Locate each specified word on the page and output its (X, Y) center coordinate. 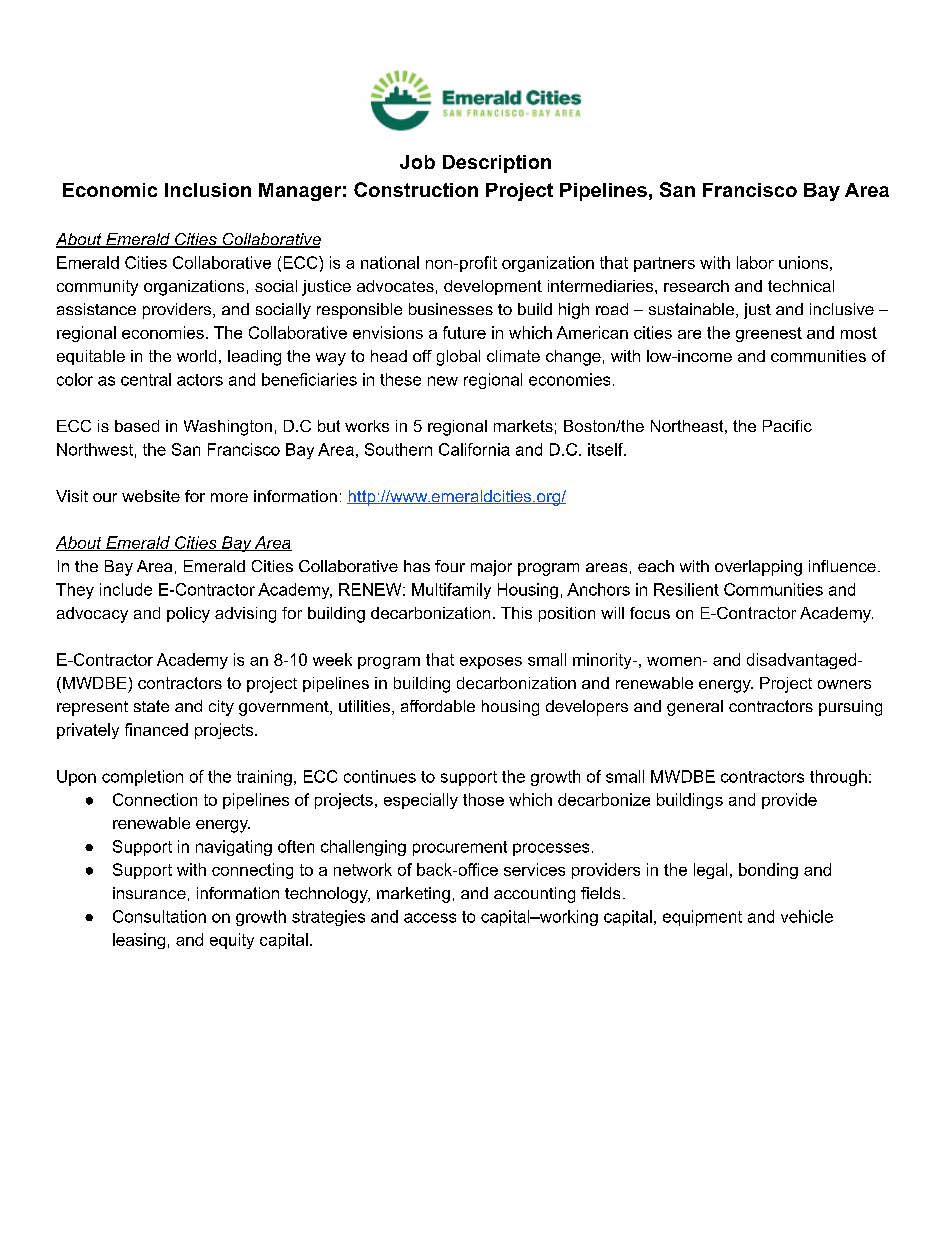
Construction (416, 189)
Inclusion (208, 190)
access (430, 918)
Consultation (159, 916)
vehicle (807, 916)
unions (803, 262)
